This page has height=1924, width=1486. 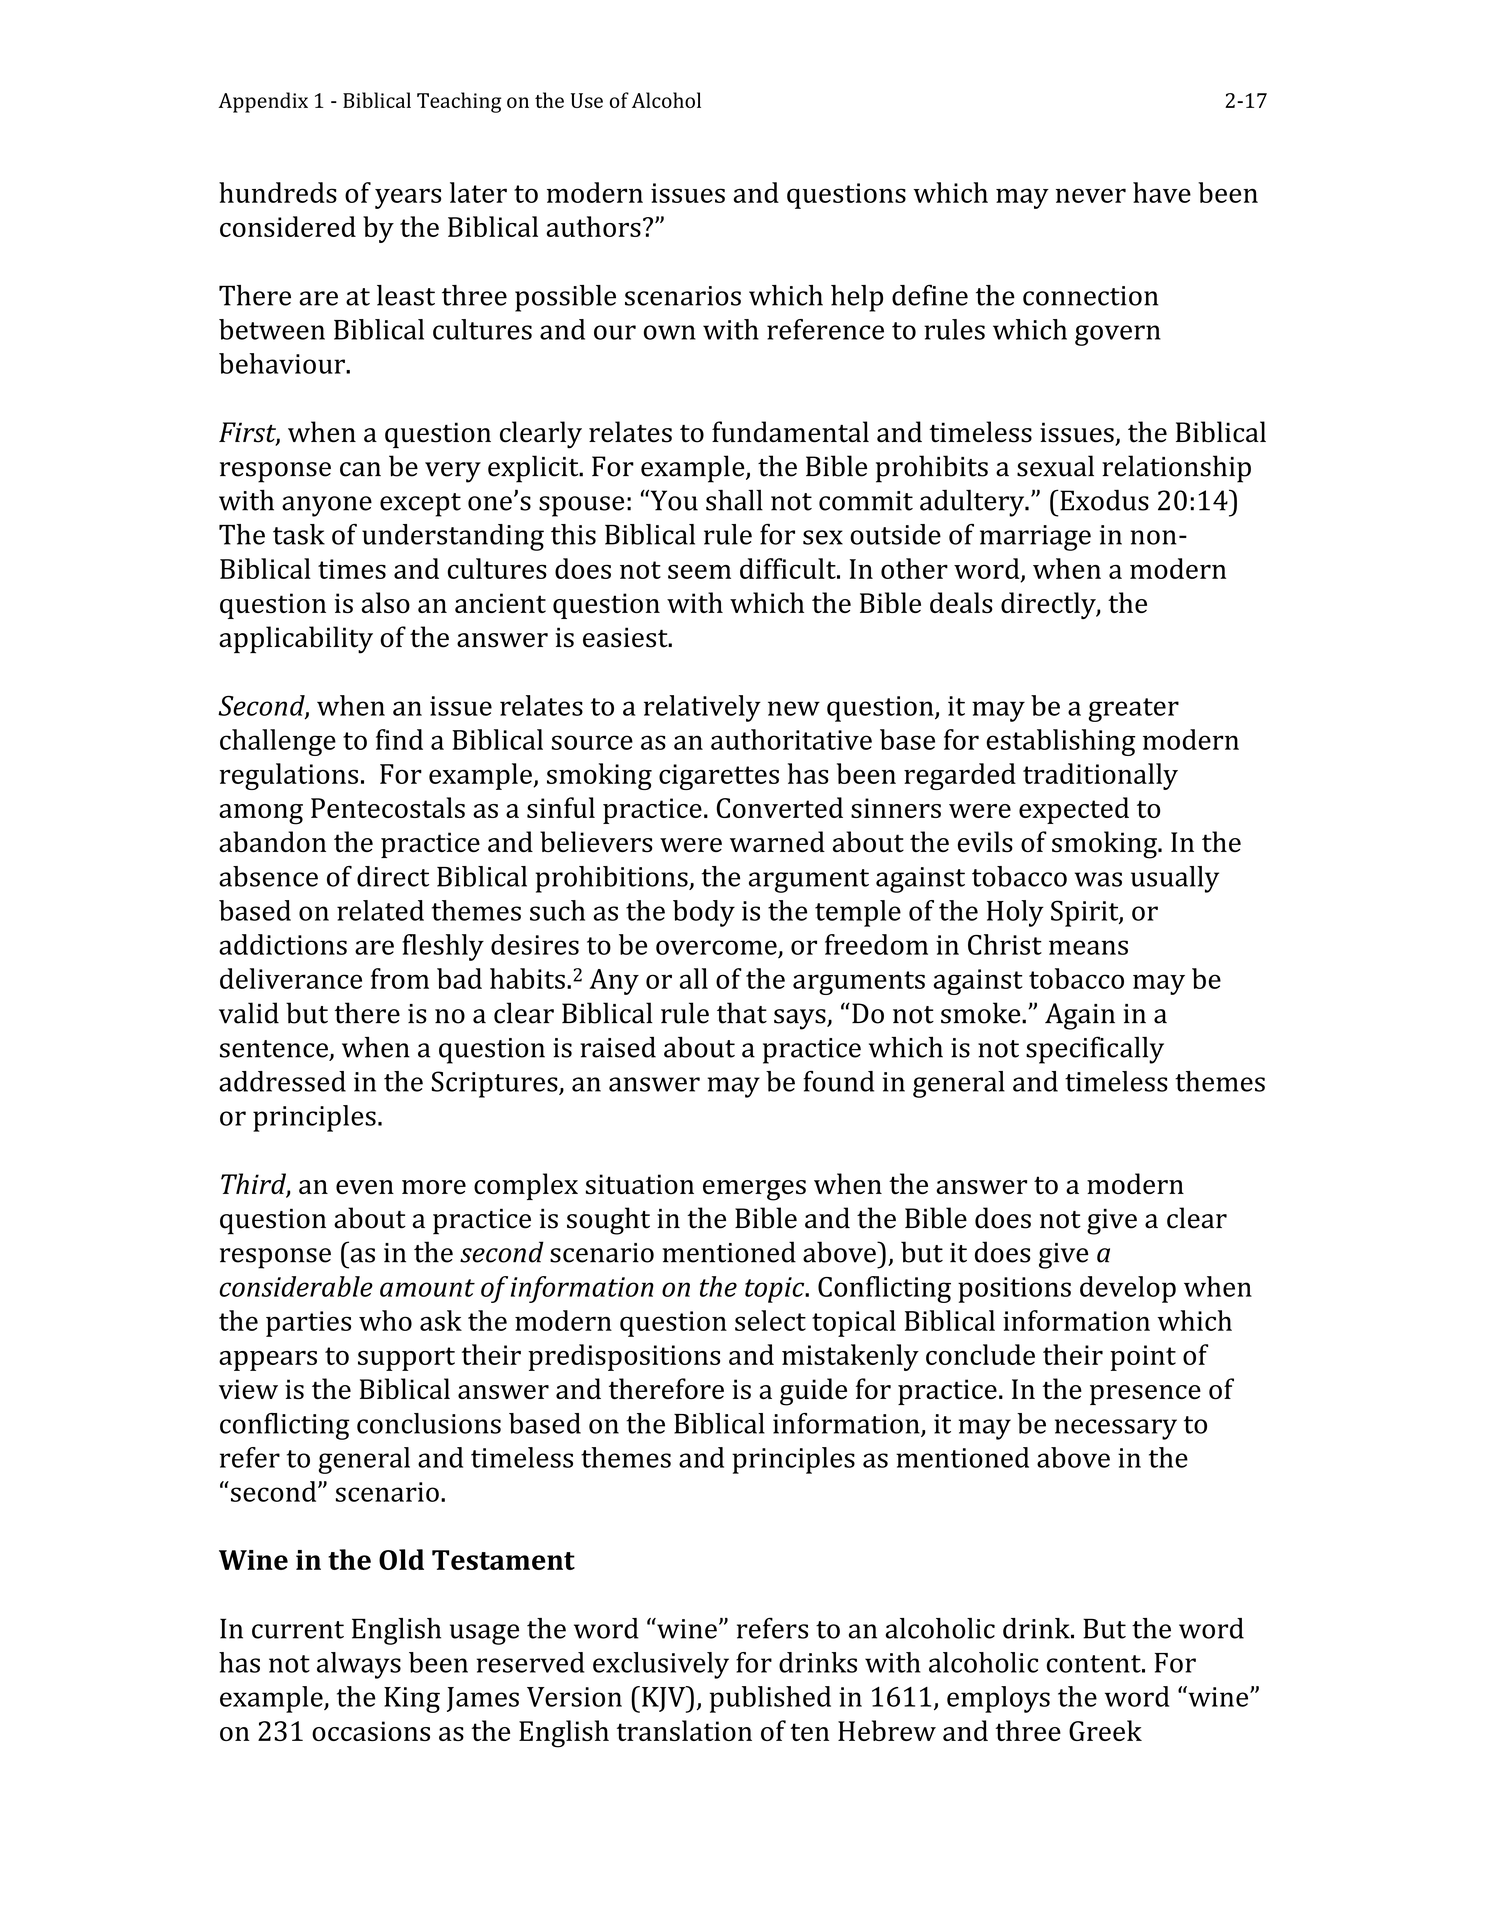 What do you see at coordinates (734, 500) in the page?
I see `shall` at bounding box center [734, 500].
